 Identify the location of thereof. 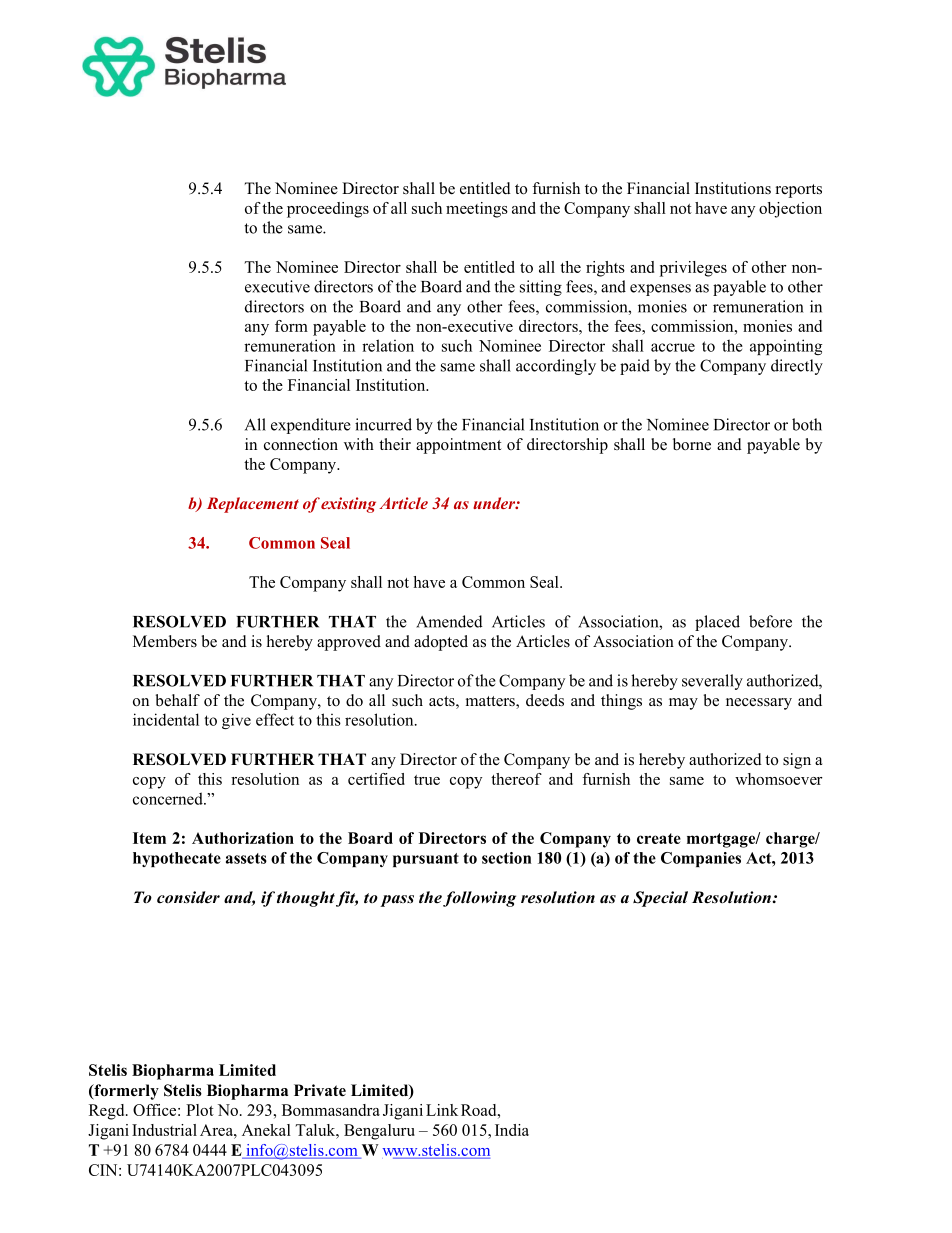
(516, 779).
